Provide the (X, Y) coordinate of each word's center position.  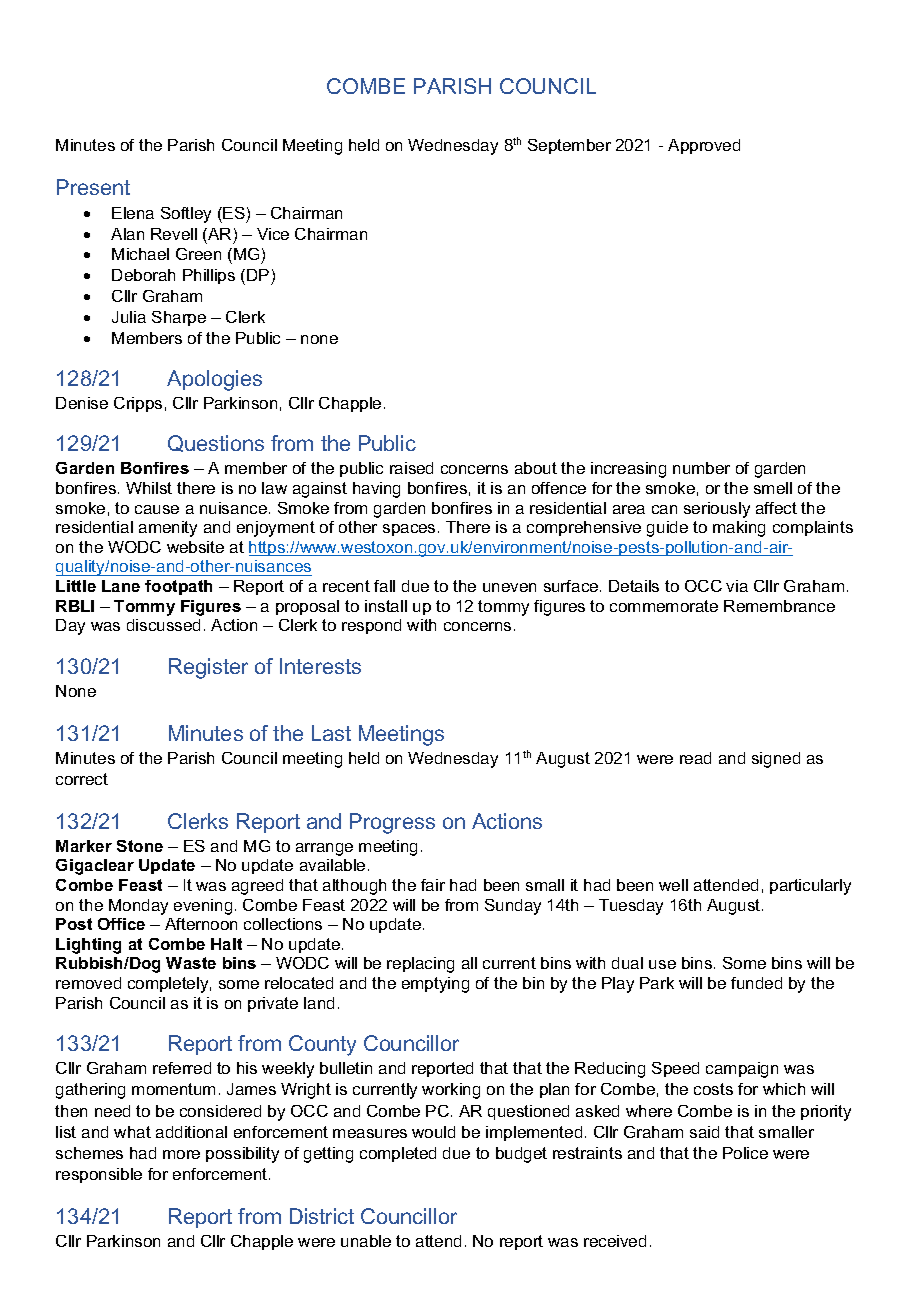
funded (756, 983)
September (569, 146)
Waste (191, 963)
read (695, 758)
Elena (133, 213)
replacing (420, 965)
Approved (704, 146)
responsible (99, 1175)
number (701, 468)
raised (411, 468)
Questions (216, 443)
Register (208, 668)
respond (371, 626)
